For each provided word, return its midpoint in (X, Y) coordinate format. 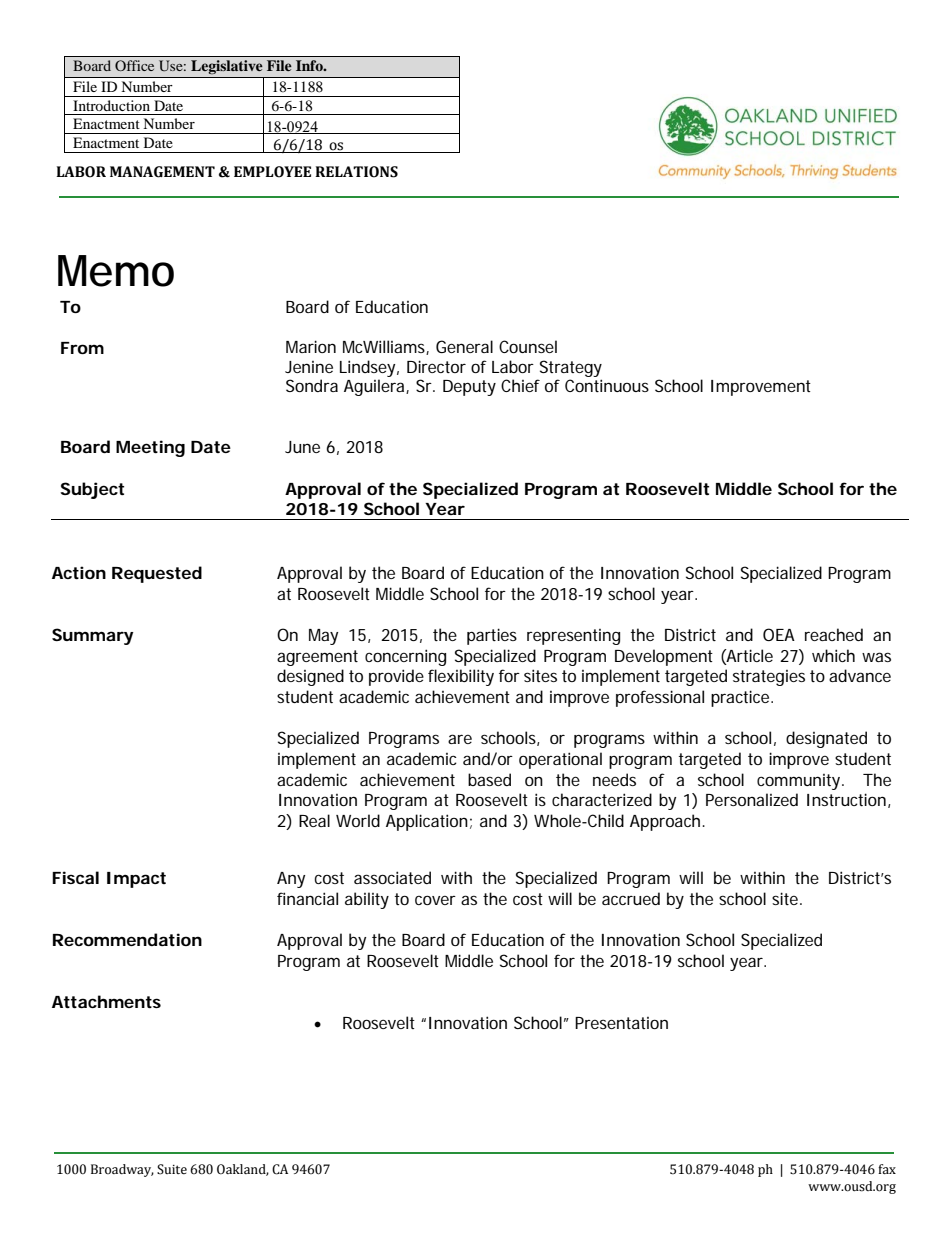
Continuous (607, 385)
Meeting (150, 448)
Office (134, 65)
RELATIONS (356, 172)
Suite (172, 1169)
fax (887, 1169)
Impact (136, 880)
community (800, 782)
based (489, 779)
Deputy (469, 388)
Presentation (621, 1023)
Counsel (528, 346)
